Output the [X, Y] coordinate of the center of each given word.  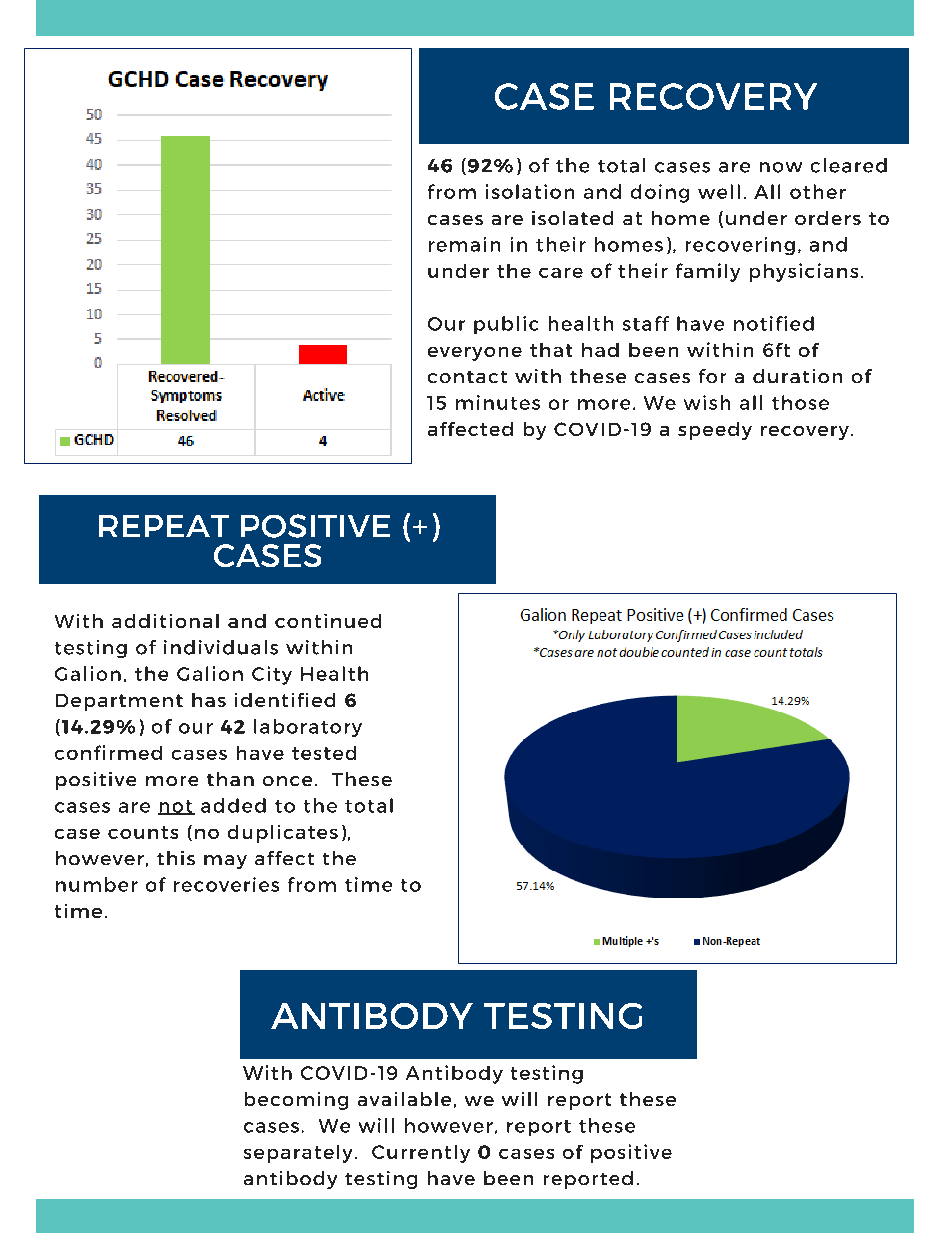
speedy [715, 431]
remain [464, 244]
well [719, 191]
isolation [530, 191]
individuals [221, 647]
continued [328, 621]
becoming [296, 1101]
